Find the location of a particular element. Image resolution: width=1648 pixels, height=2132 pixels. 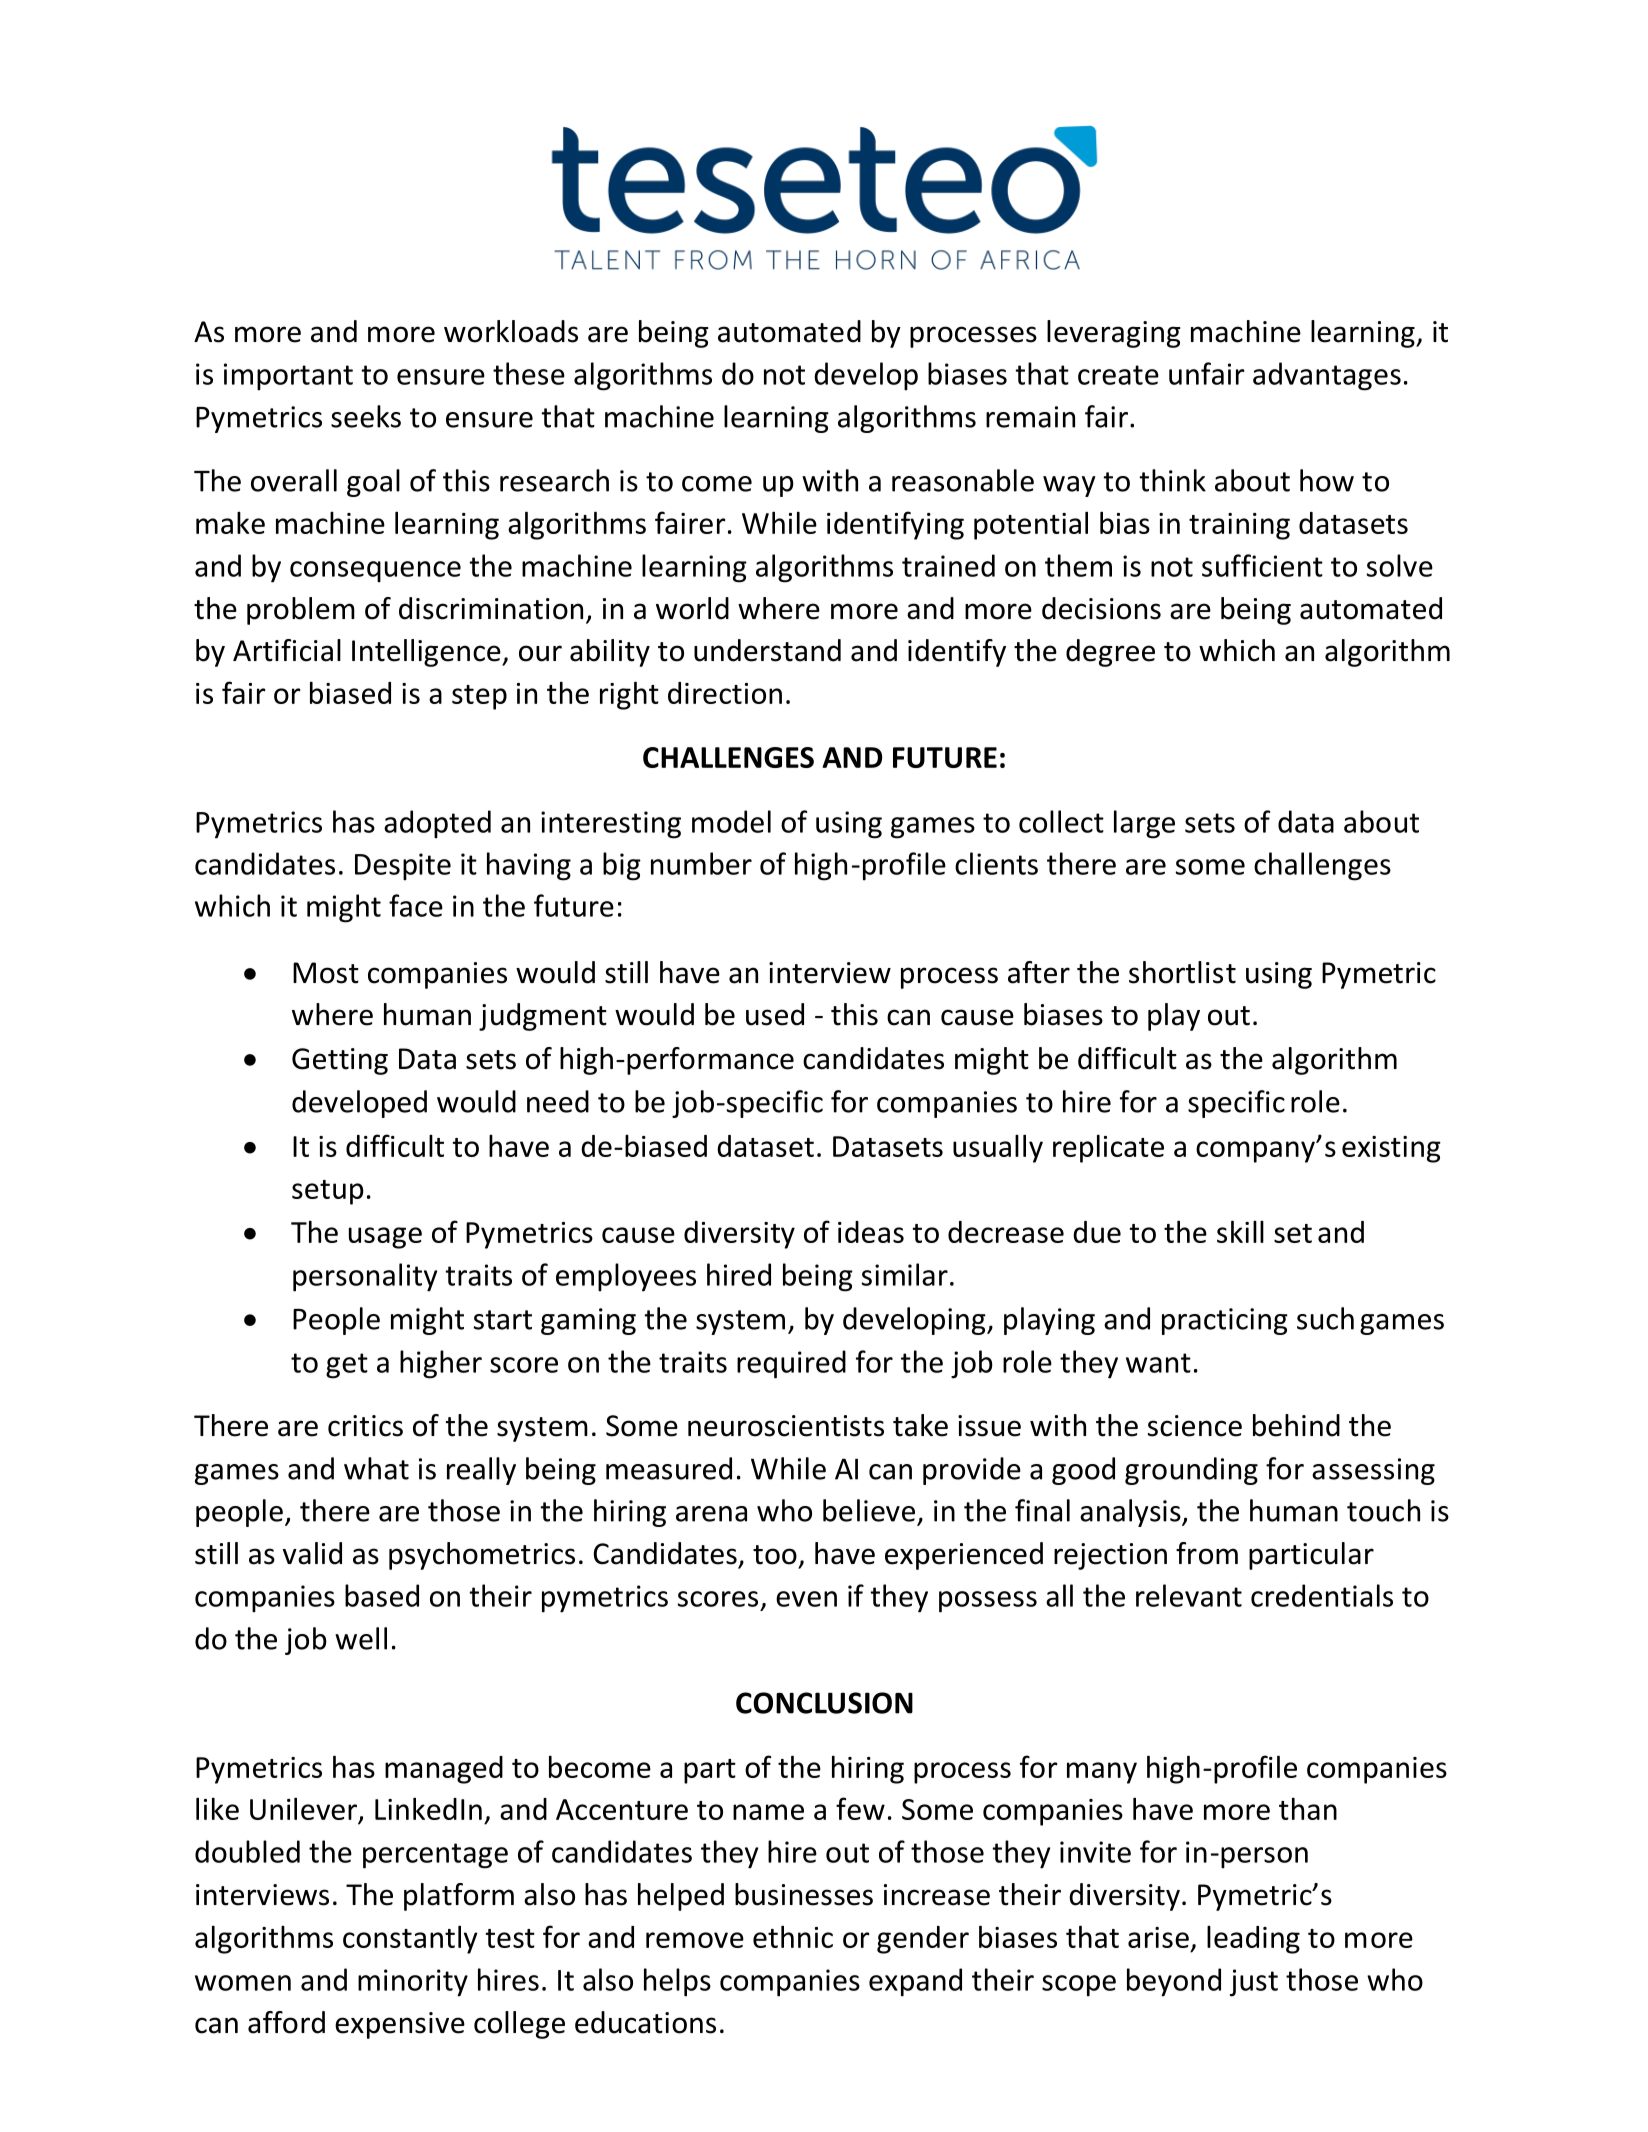

skill is located at coordinates (1240, 1231).
